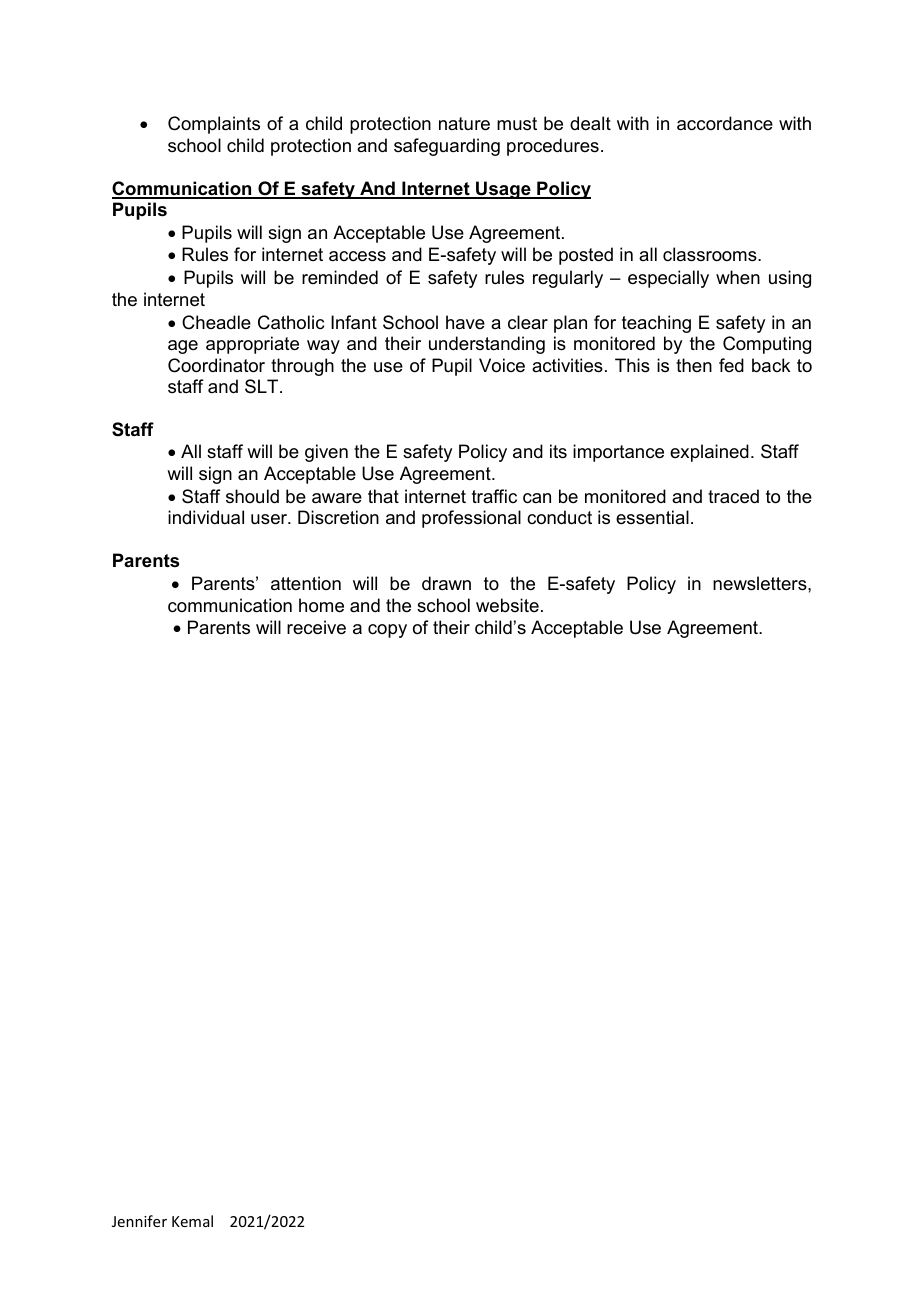  I want to click on receive, so click(316, 627).
